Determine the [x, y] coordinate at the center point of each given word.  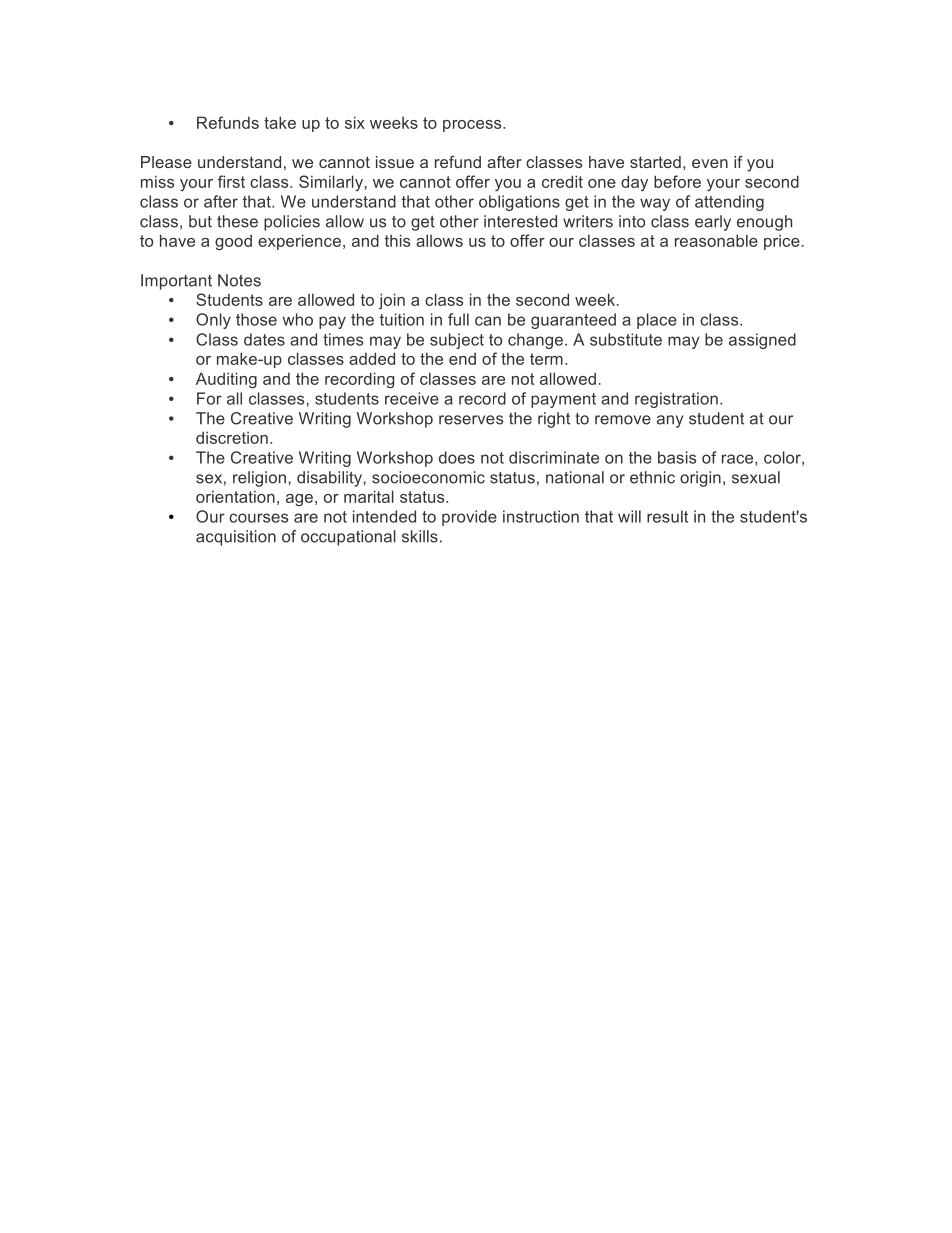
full [458, 319]
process [473, 126]
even [710, 163]
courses [258, 518]
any [670, 421]
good [233, 242]
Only [213, 321]
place [657, 321]
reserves [471, 420]
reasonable [716, 240]
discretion [232, 437]
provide [469, 518]
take [280, 122]
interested [520, 221]
